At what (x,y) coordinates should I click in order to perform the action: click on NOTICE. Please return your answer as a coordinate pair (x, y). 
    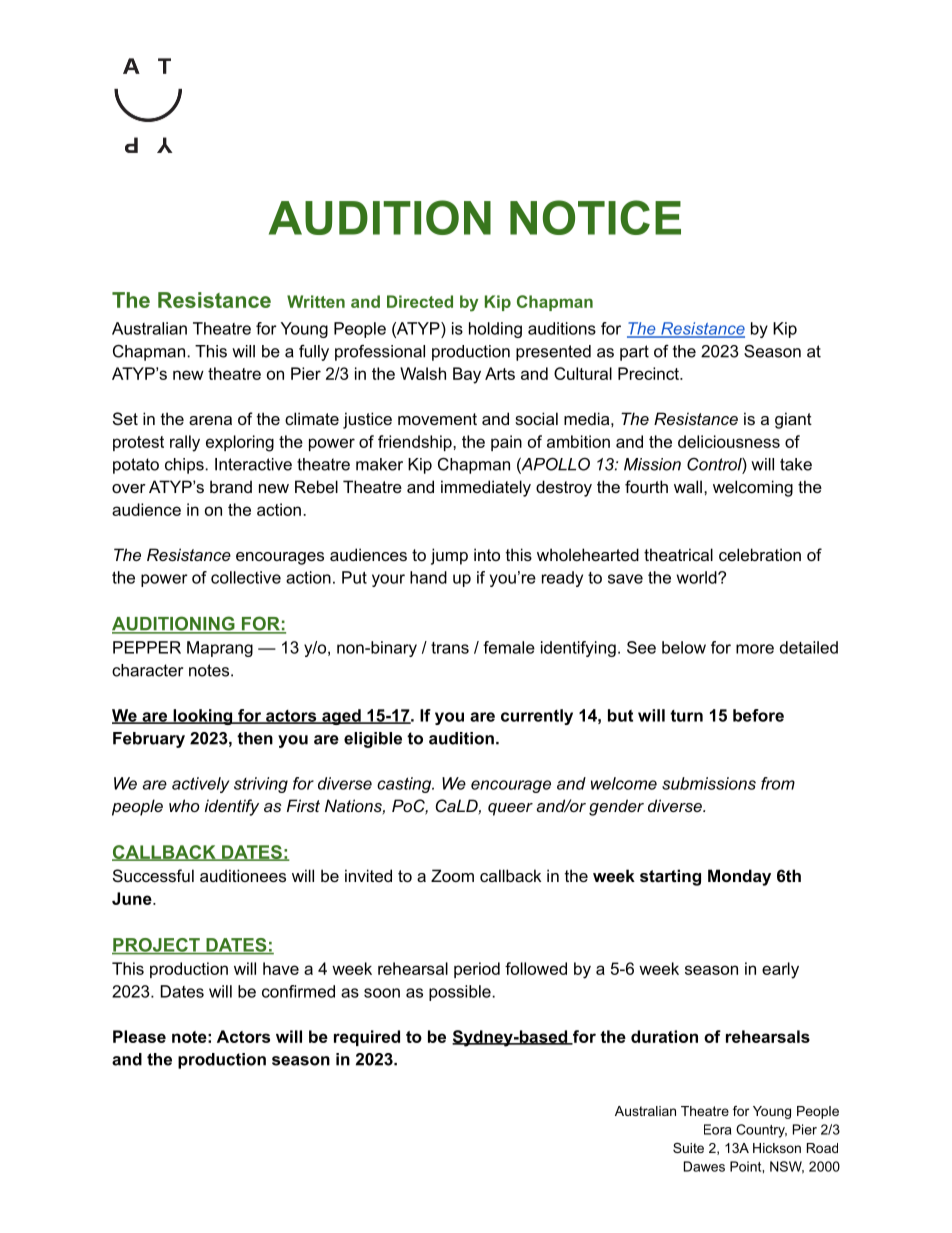
    Looking at the image, I should click on (595, 217).
